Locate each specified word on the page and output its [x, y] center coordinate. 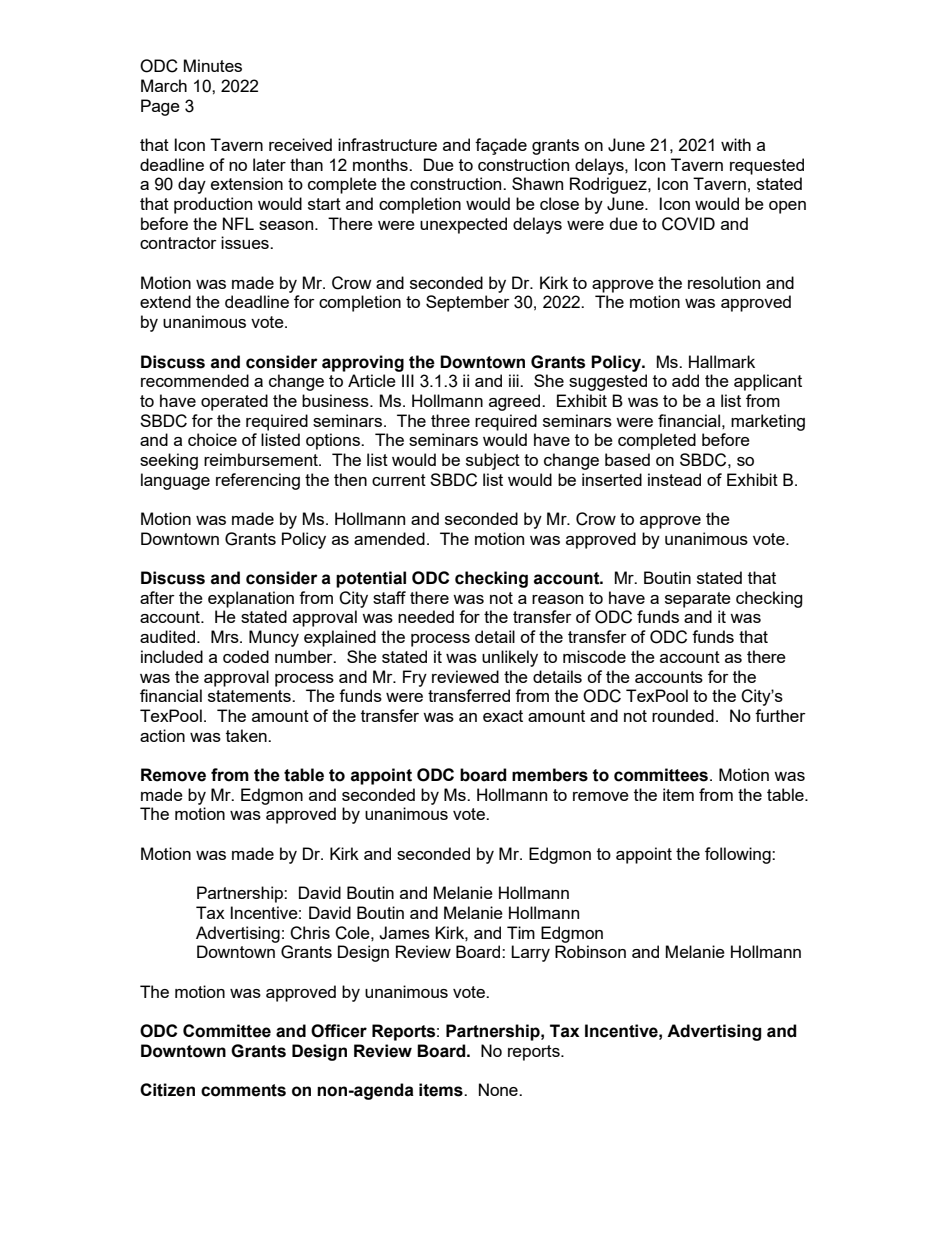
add [685, 380]
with [736, 144]
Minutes [213, 65]
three [450, 420]
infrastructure [387, 144]
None [499, 1089]
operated [234, 402]
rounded [683, 715]
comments [243, 1090]
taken [247, 735]
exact [503, 716]
